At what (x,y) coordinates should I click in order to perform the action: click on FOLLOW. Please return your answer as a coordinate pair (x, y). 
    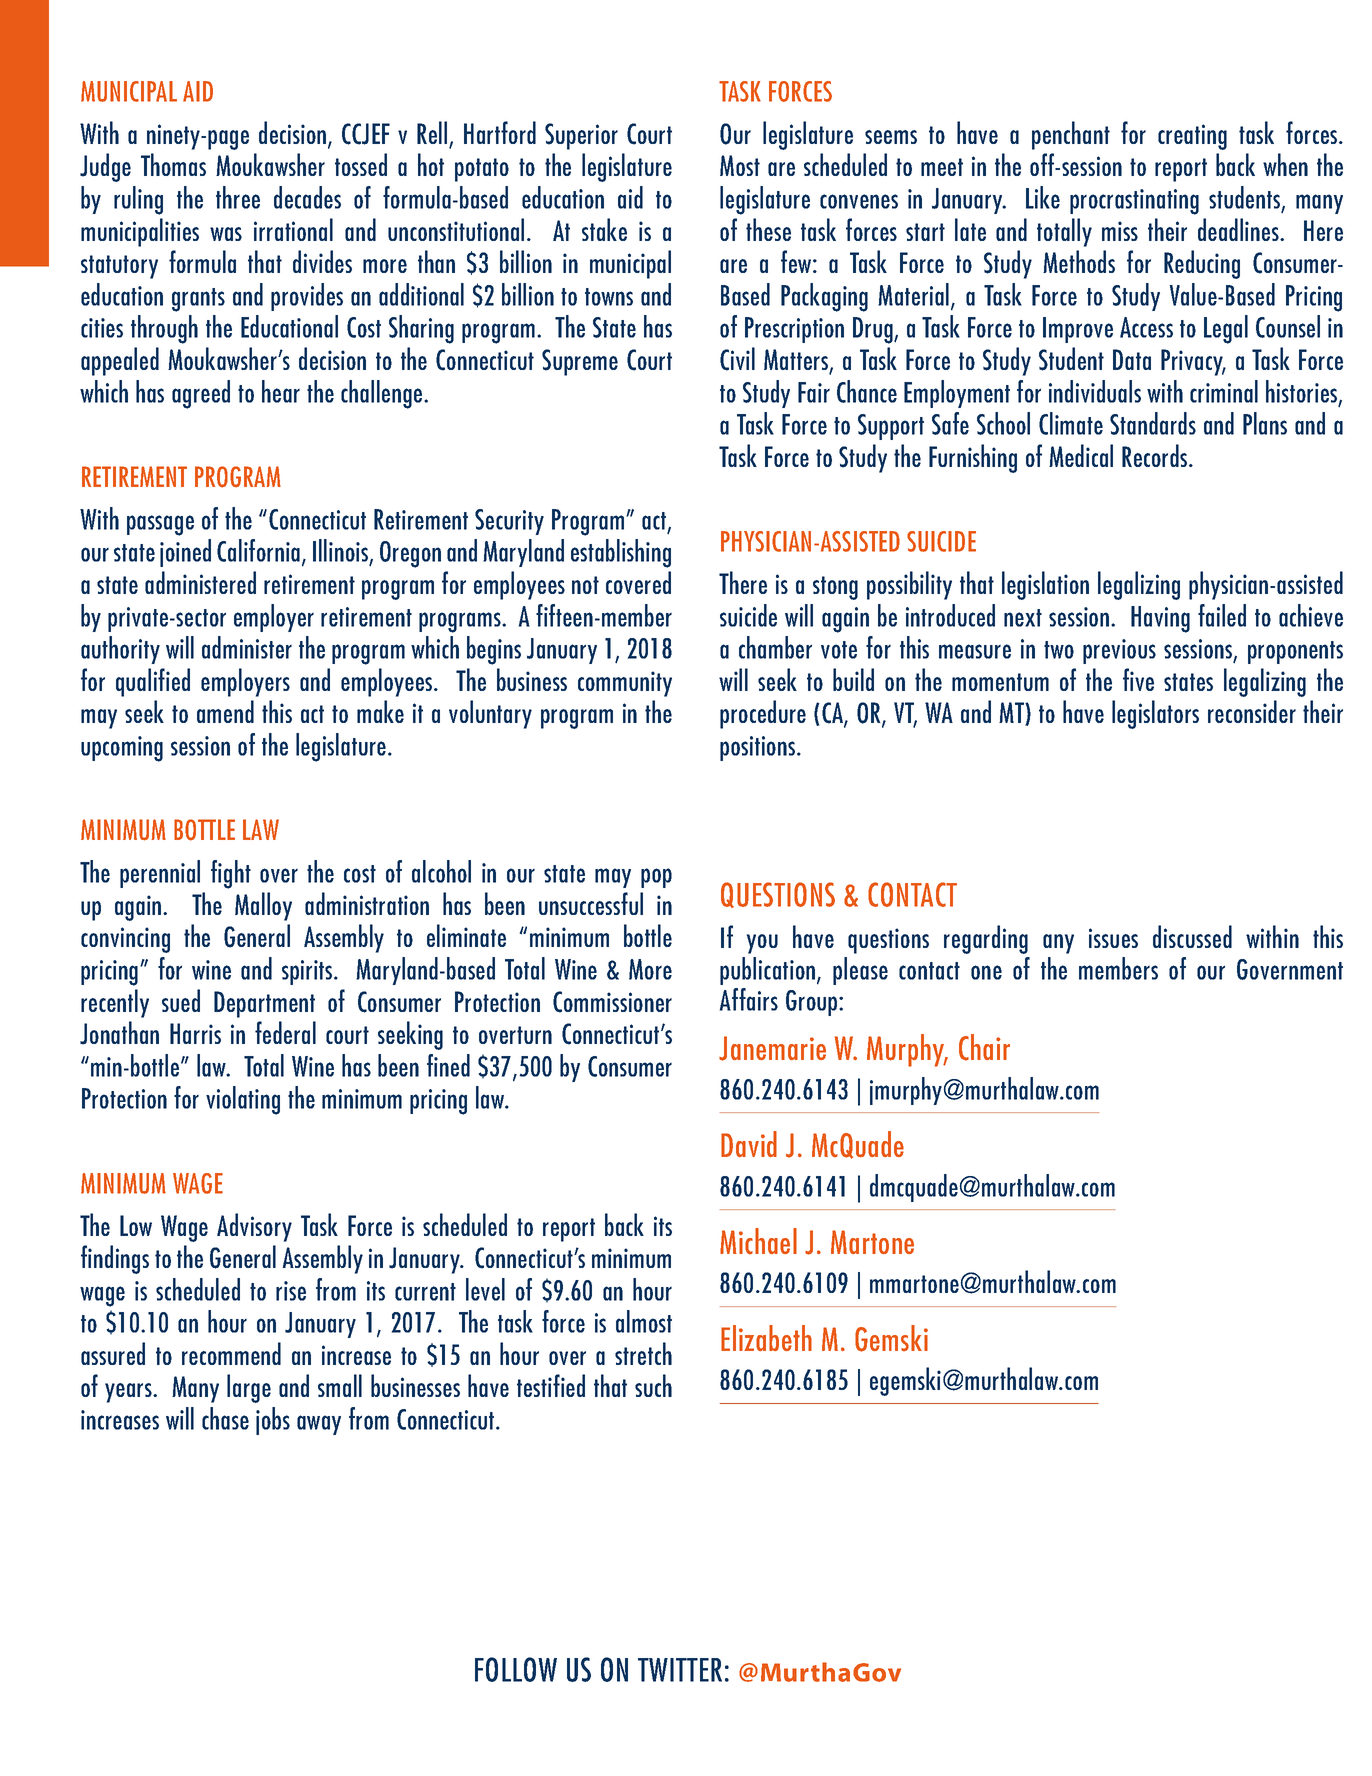
    Looking at the image, I should click on (516, 1669).
